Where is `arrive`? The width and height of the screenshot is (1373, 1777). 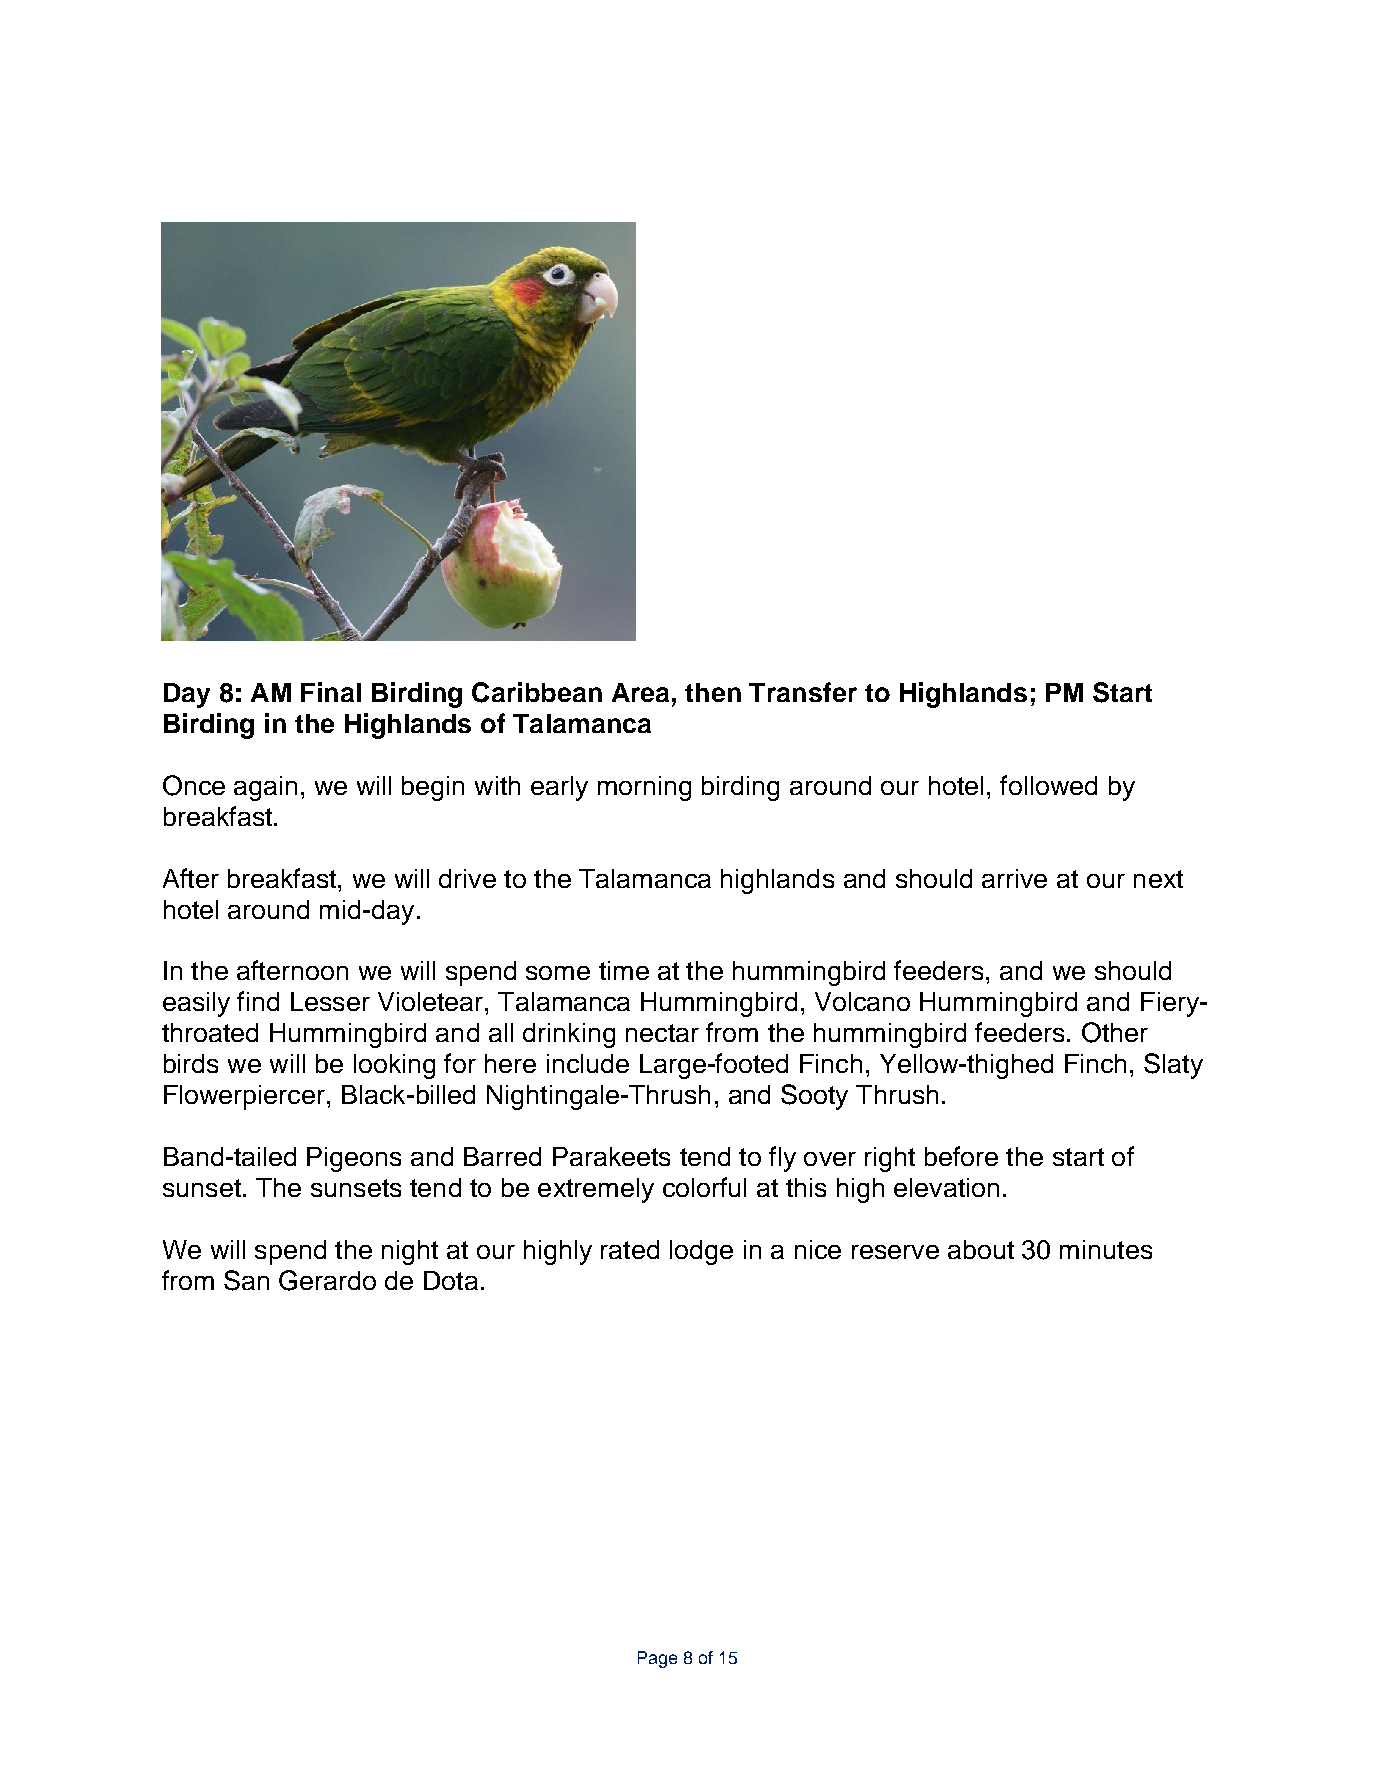
arrive is located at coordinates (1014, 878).
